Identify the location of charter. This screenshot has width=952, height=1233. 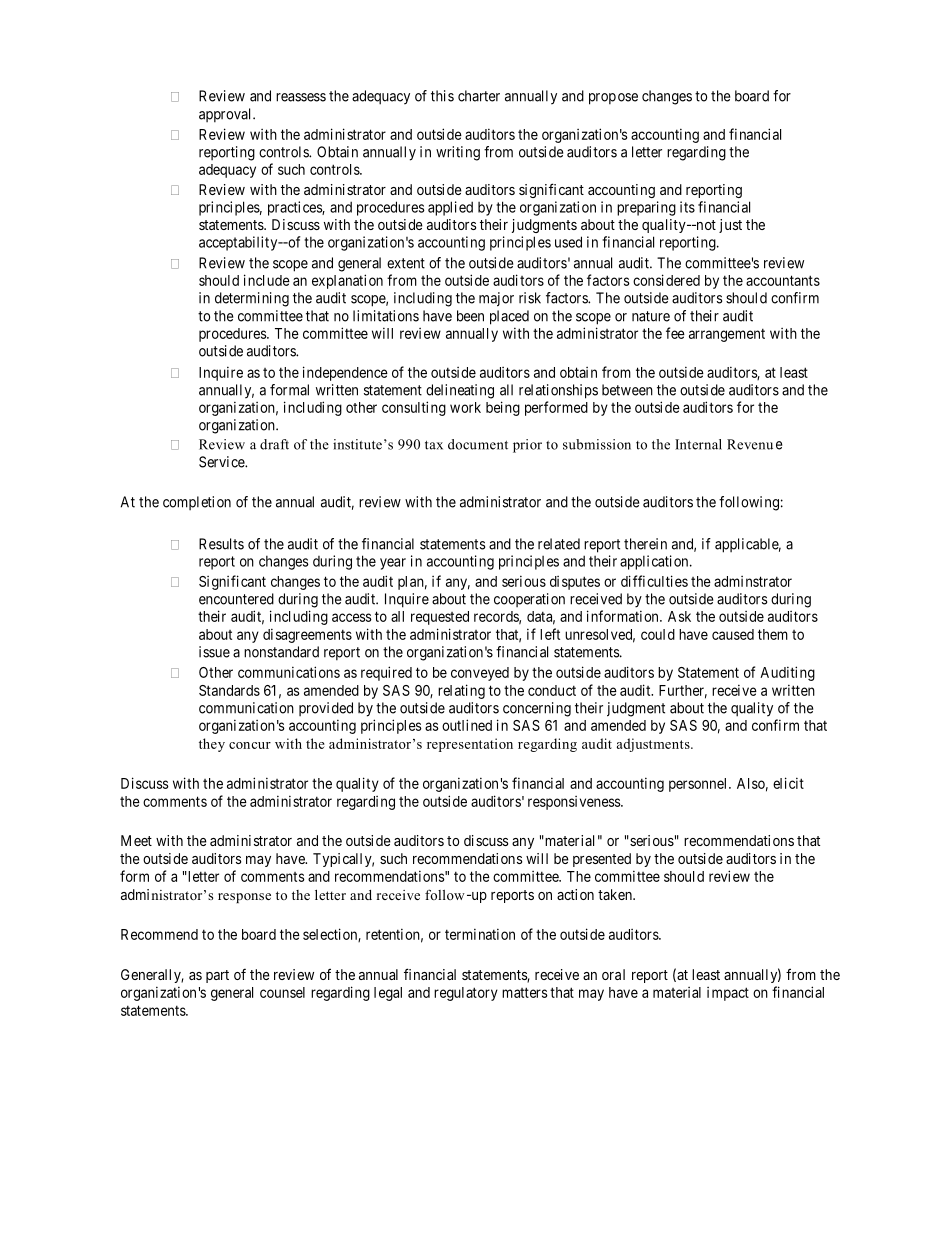
(479, 96).
